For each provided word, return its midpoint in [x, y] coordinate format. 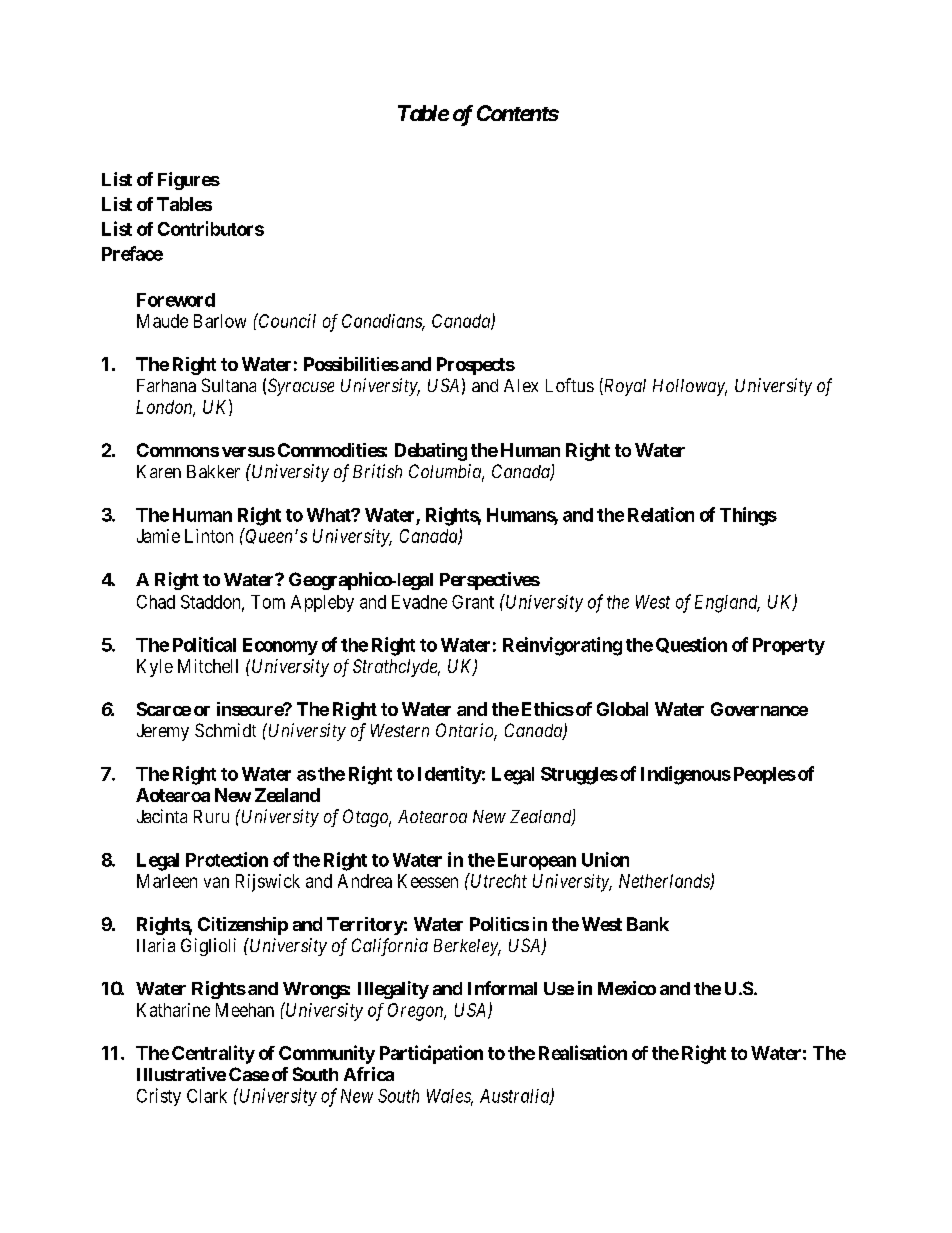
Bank [648, 924]
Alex [521, 385]
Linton [209, 536]
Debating [431, 452]
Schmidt [225, 730]
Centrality [213, 1054]
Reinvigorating [562, 646]
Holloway [690, 387]
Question [691, 645]
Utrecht [498, 880]
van [216, 882]
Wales [450, 1097]
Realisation [583, 1052]
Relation [661, 514]
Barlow [220, 321]
